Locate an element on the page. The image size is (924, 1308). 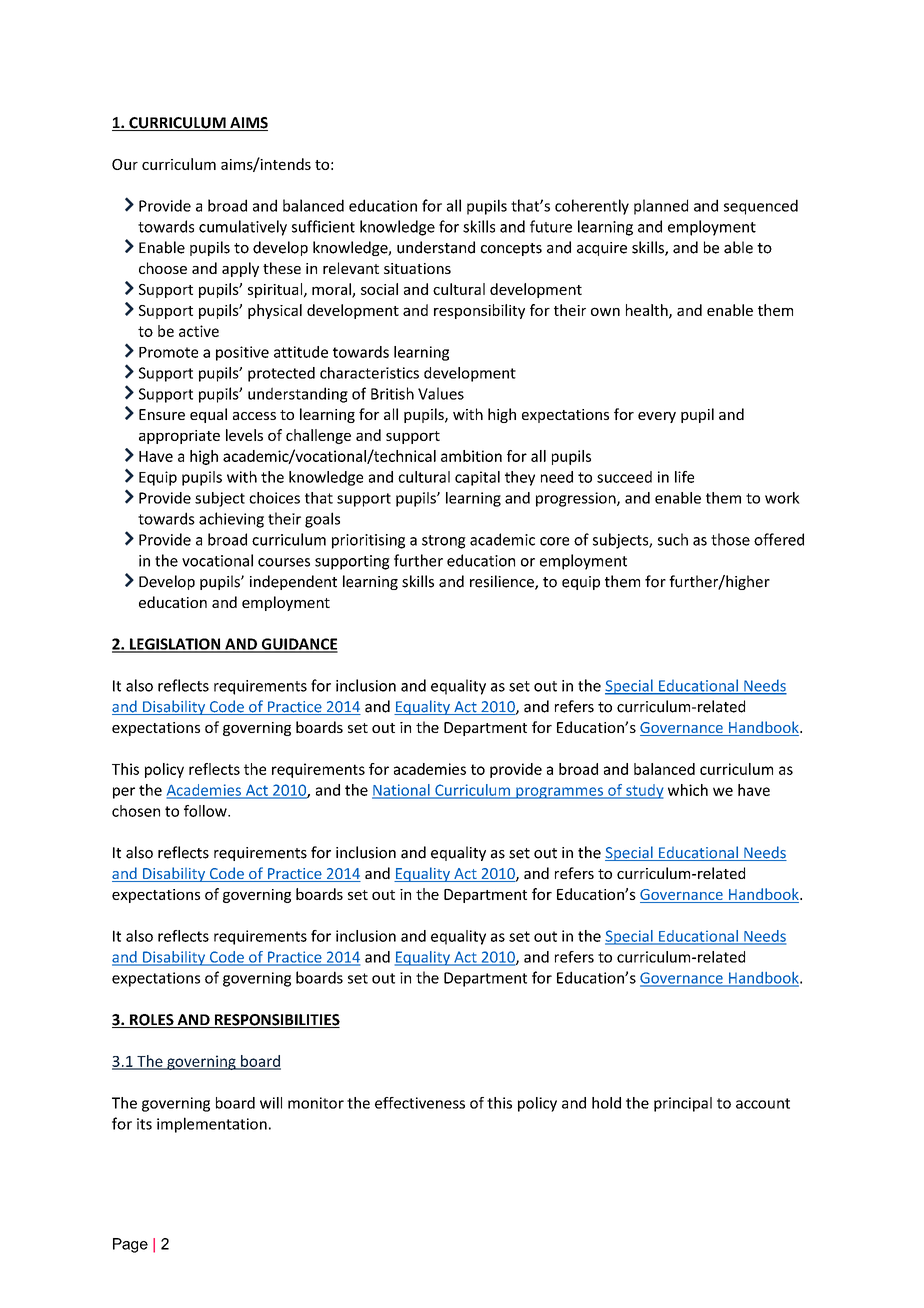
planned is located at coordinates (661, 207).
